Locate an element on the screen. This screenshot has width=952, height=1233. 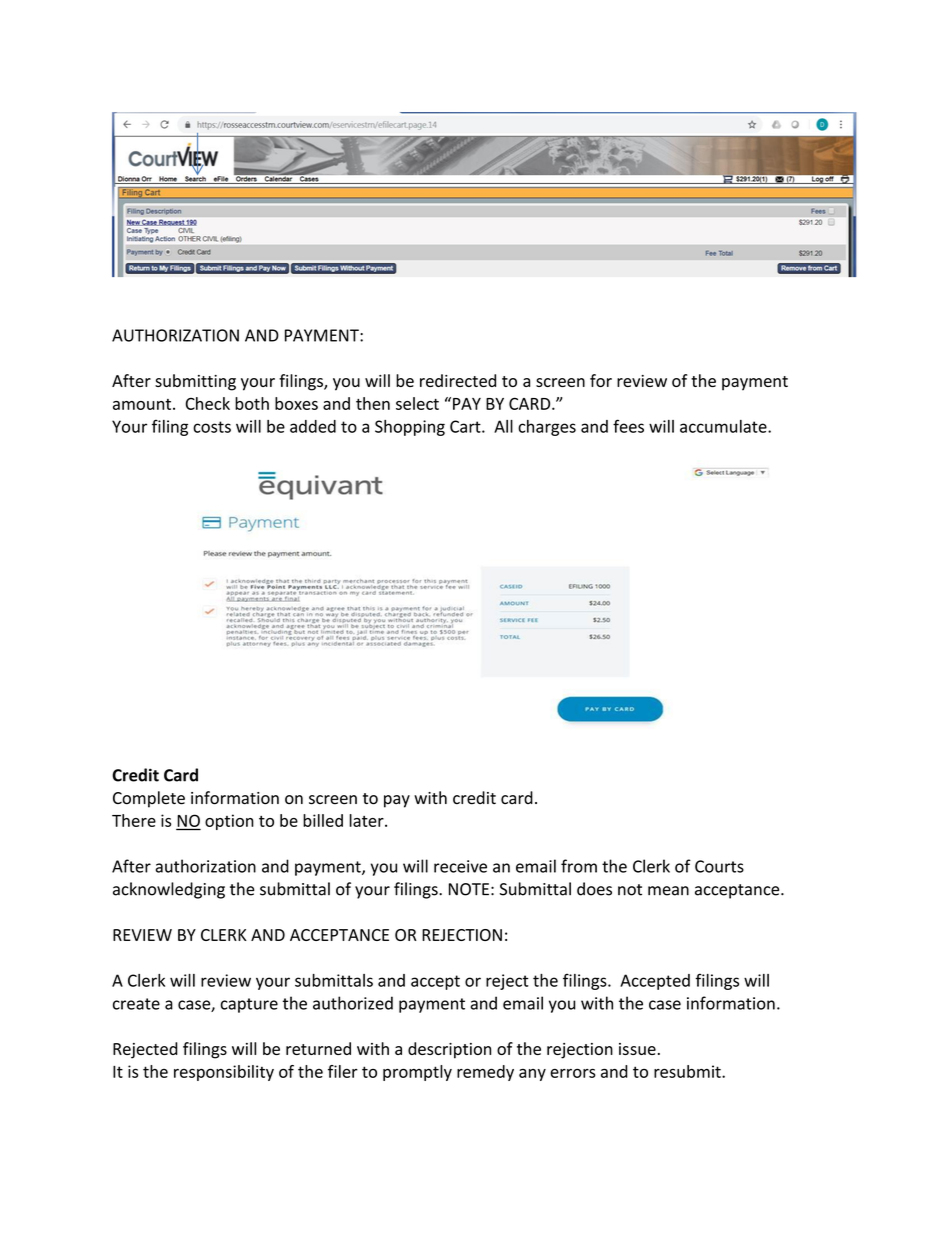
Check is located at coordinates (208, 403).
